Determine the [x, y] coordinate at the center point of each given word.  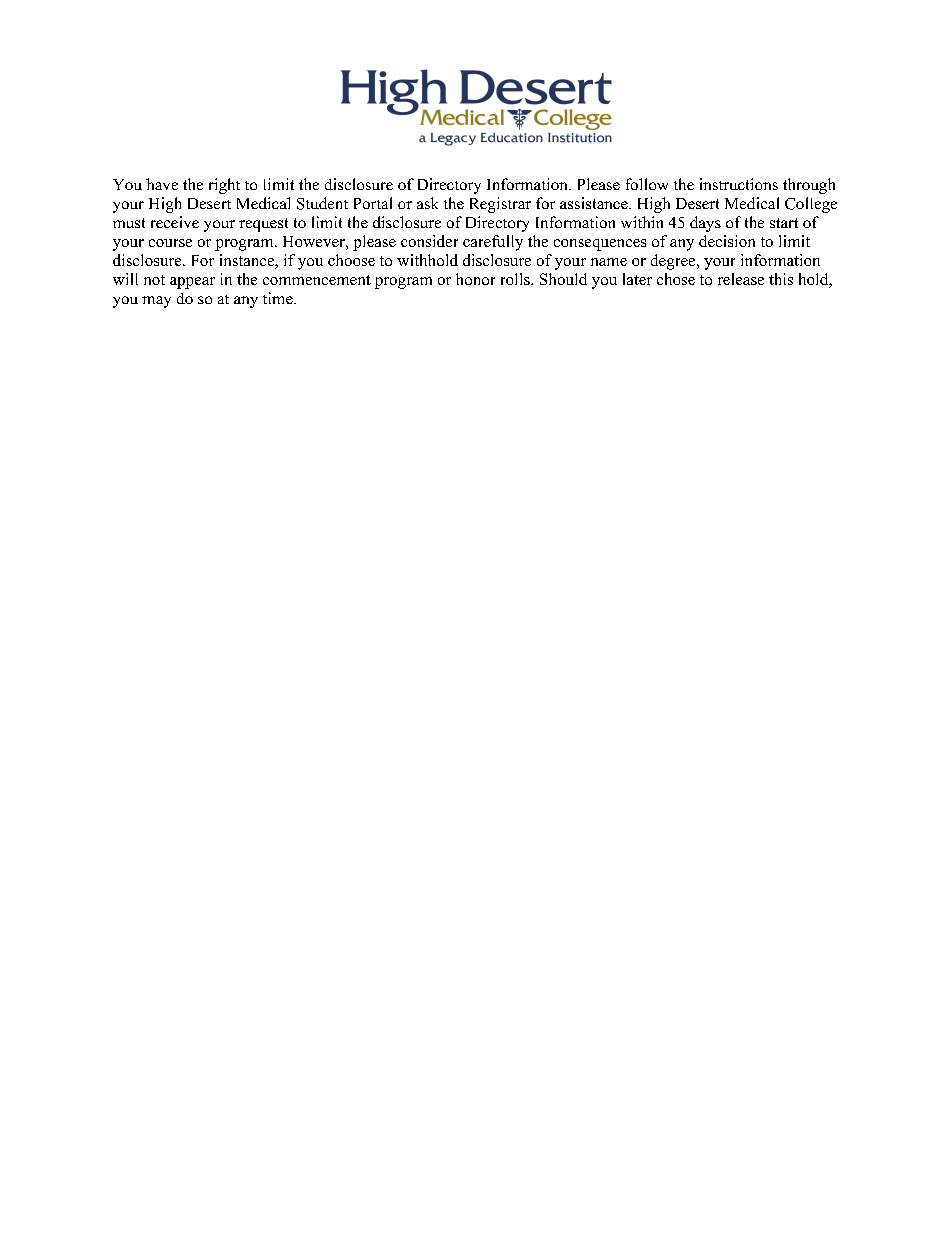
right [224, 186]
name [609, 262]
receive [175, 222]
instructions [739, 184]
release [741, 279]
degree [674, 262]
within [642, 222]
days [705, 224]
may [156, 302]
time [279, 298]
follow [647, 184]
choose [351, 260]
